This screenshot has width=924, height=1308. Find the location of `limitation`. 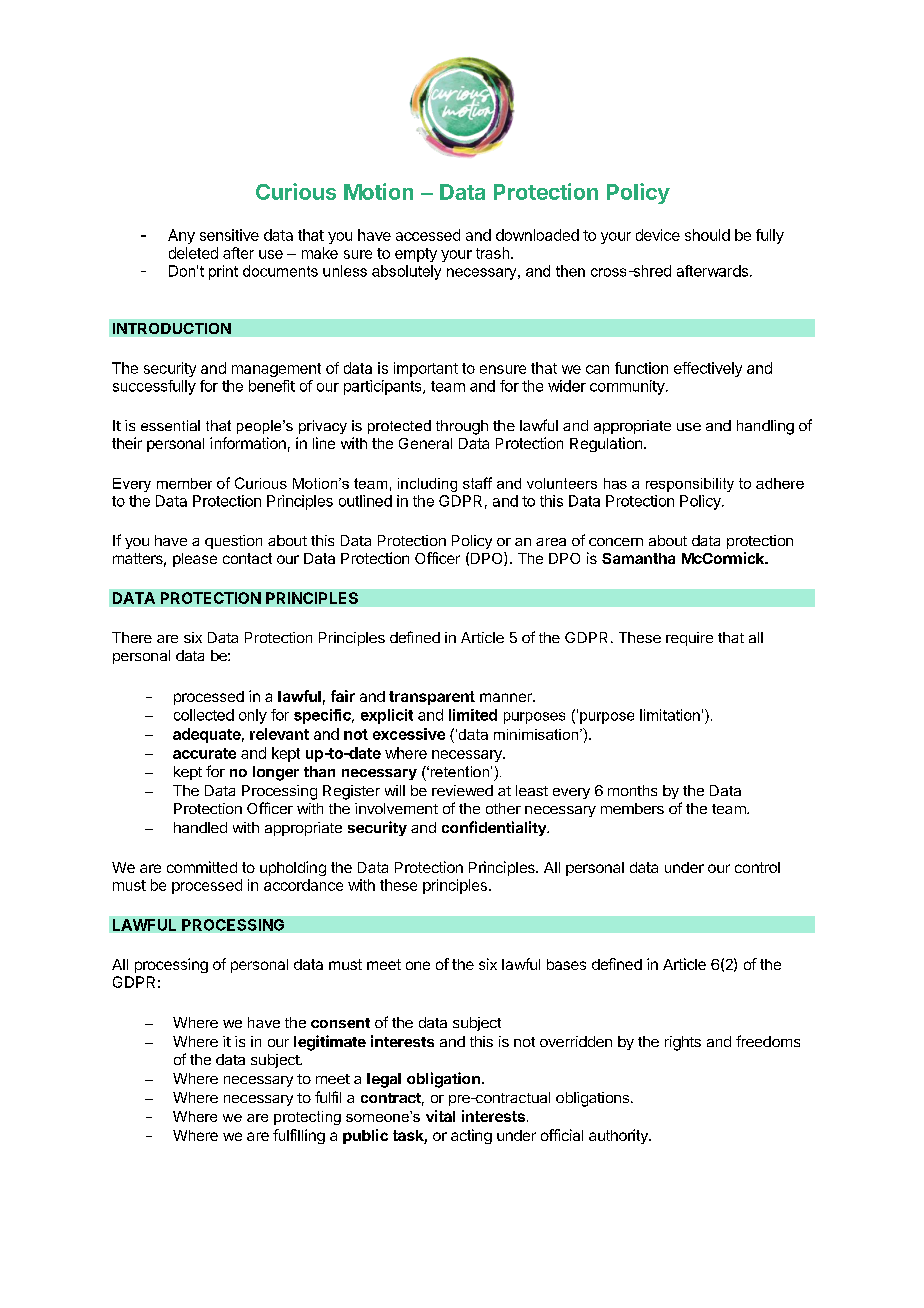

limitation is located at coordinates (670, 715).
